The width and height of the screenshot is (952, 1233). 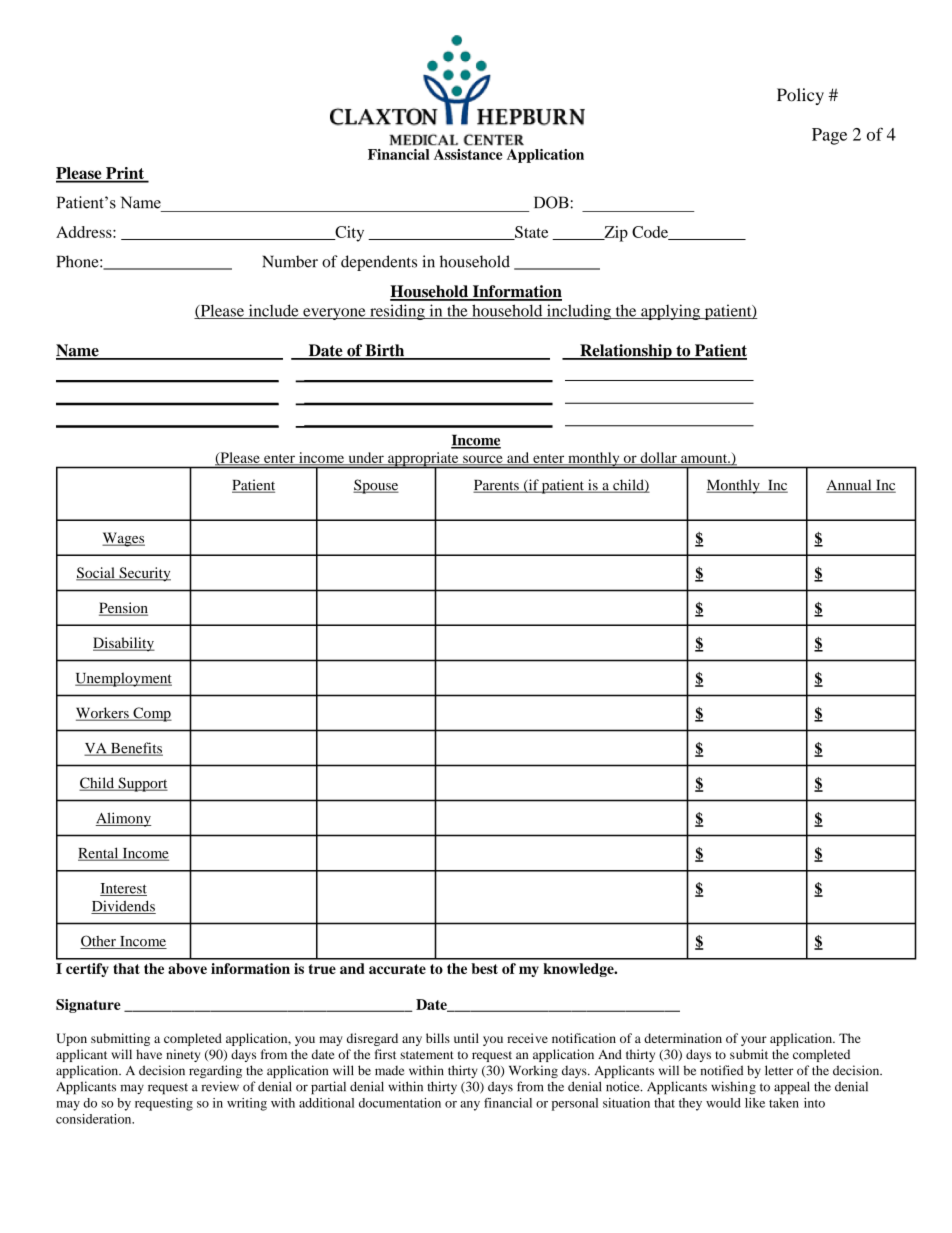 What do you see at coordinates (123, 609) in the screenshot?
I see `Pension` at bounding box center [123, 609].
